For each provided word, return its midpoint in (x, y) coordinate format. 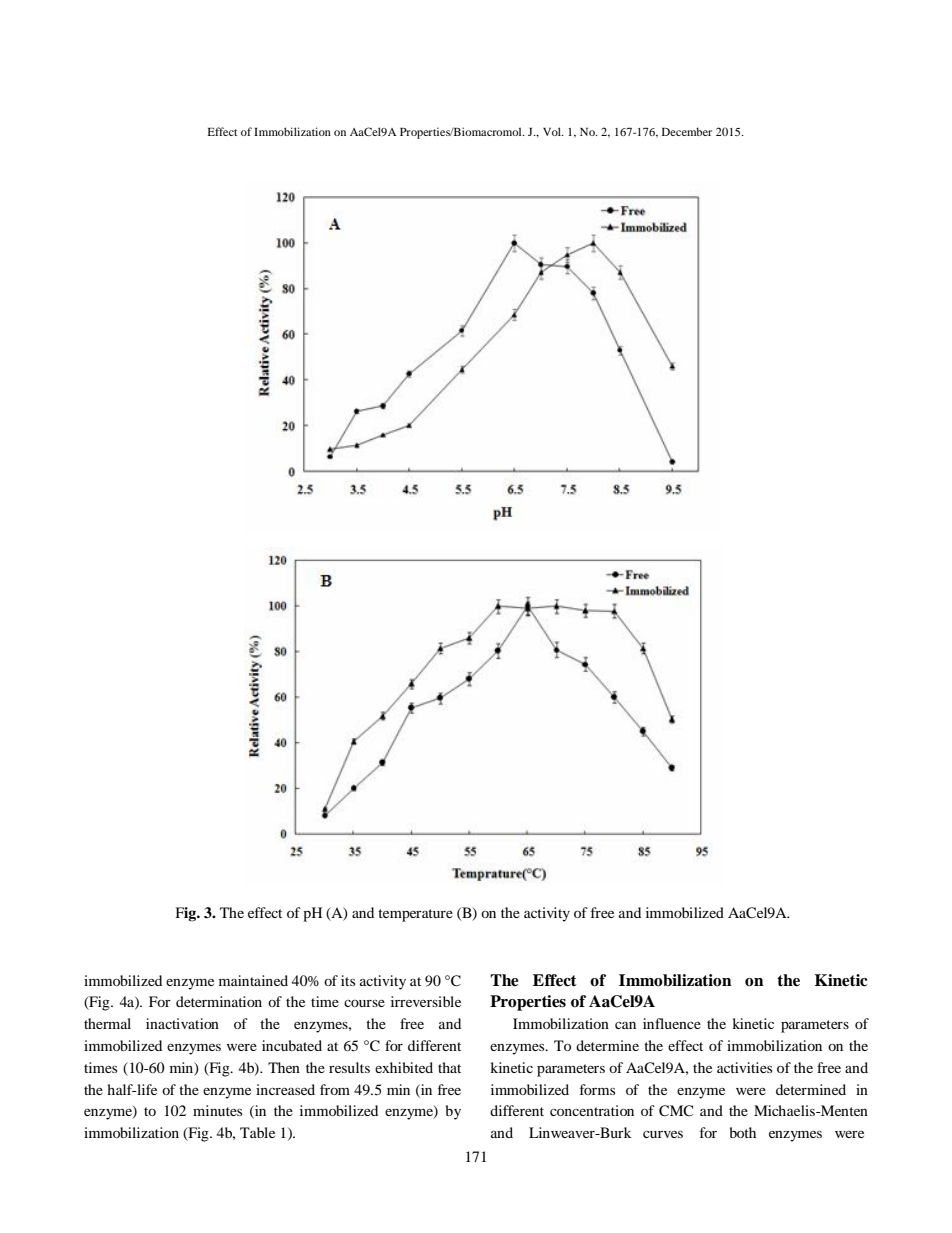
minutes (217, 1110)
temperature (415, 915)
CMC (676, 1111)
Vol (553, 131)
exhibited (404, 1067)
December (687, 131)
